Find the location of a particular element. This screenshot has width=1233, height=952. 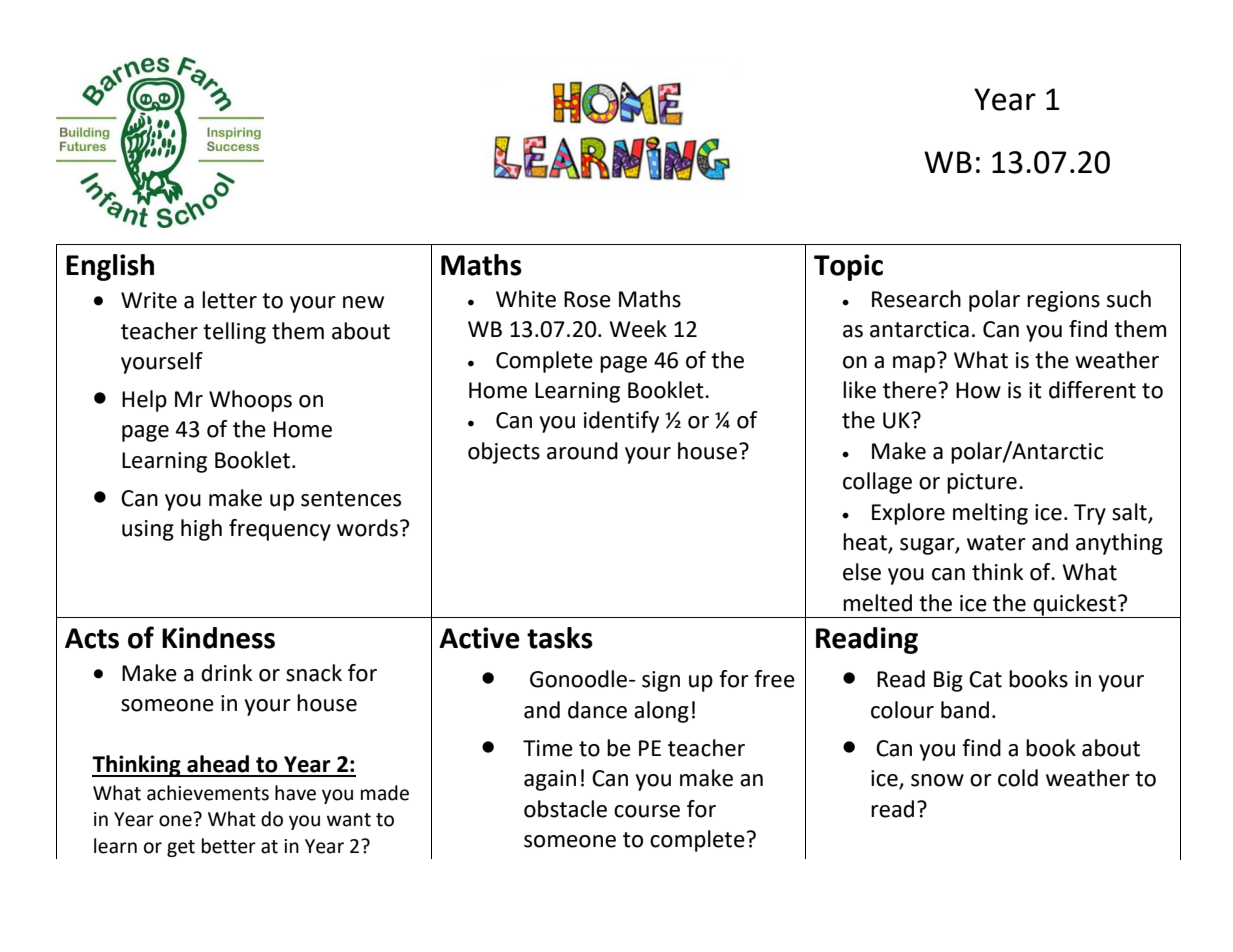

letter is located at coordinates (229, 300).
